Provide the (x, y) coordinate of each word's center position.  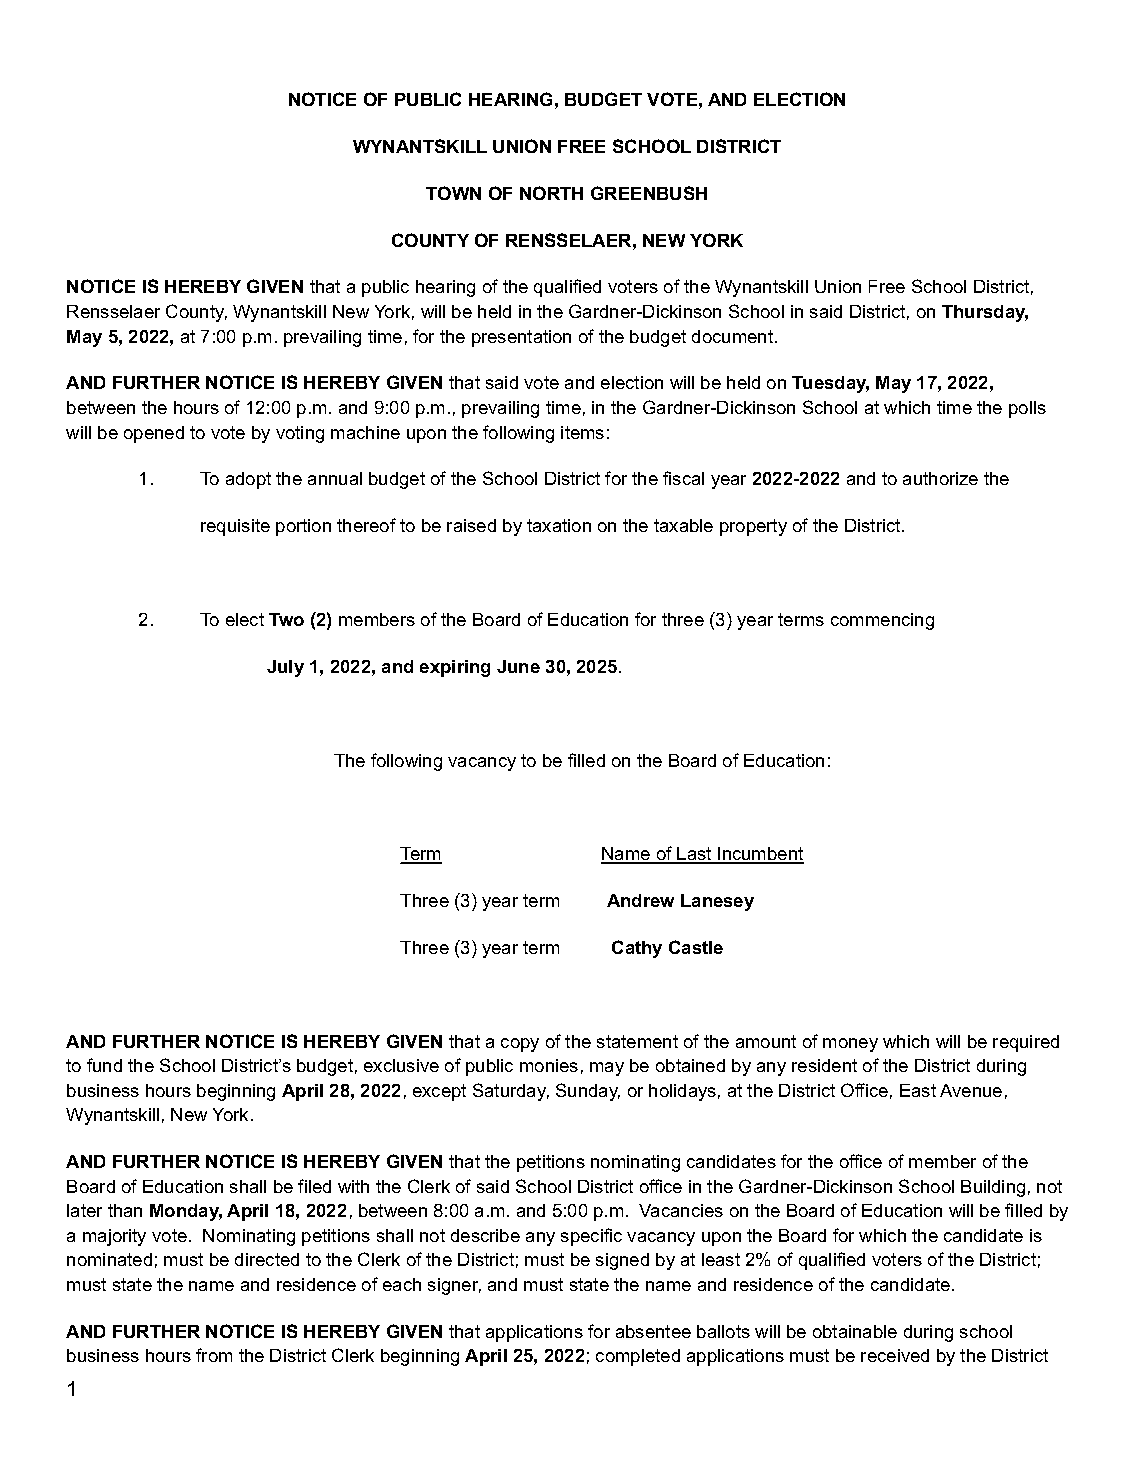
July (285, 668)
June (518, 666)
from (214, 1355)
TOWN (453, 193)
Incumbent (760, 855)
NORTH (551, 193)
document (734, 336)
